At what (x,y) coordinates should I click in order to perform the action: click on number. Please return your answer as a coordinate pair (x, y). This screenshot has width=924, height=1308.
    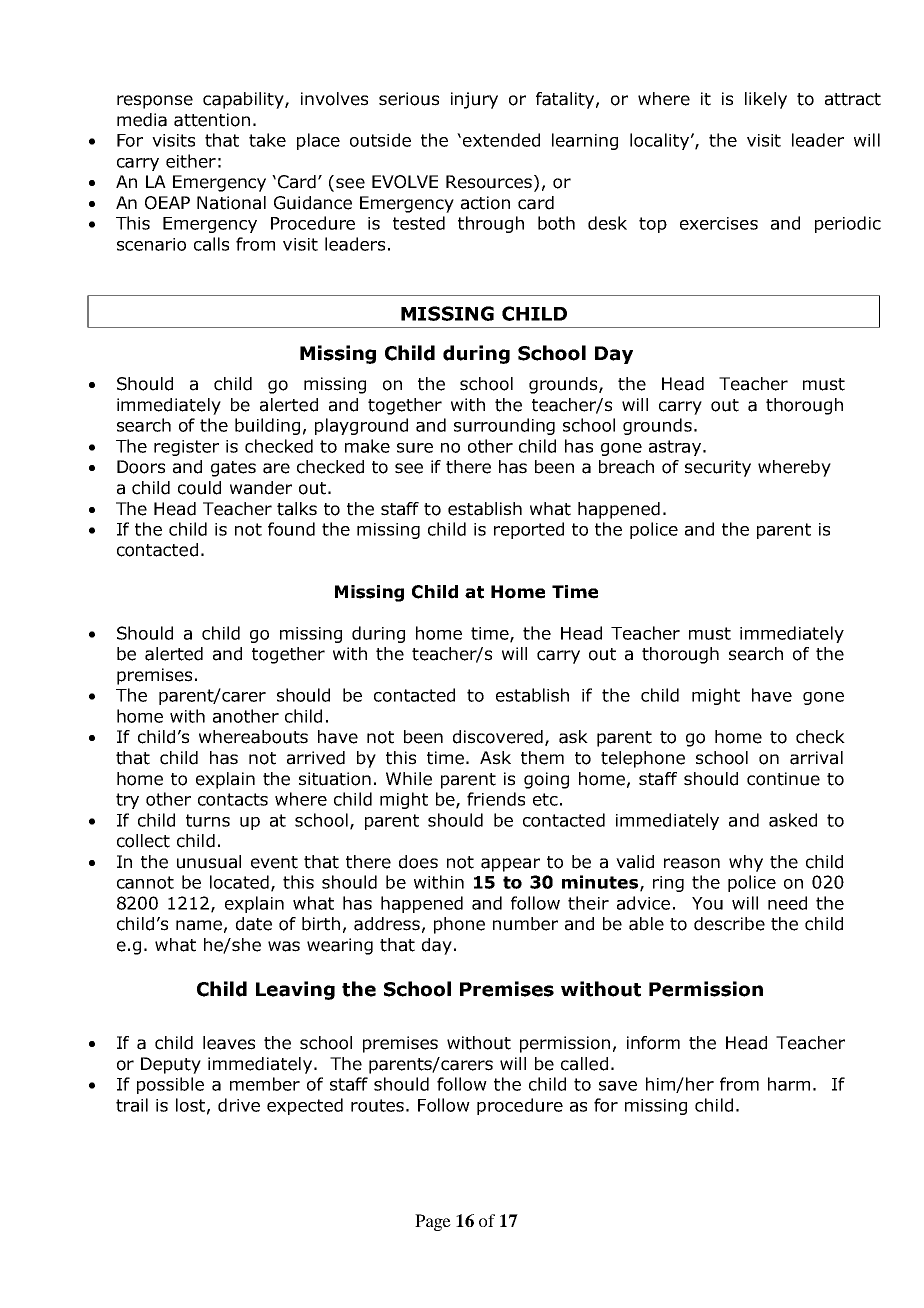
    Looking at the image, I should click on (525, 924).
